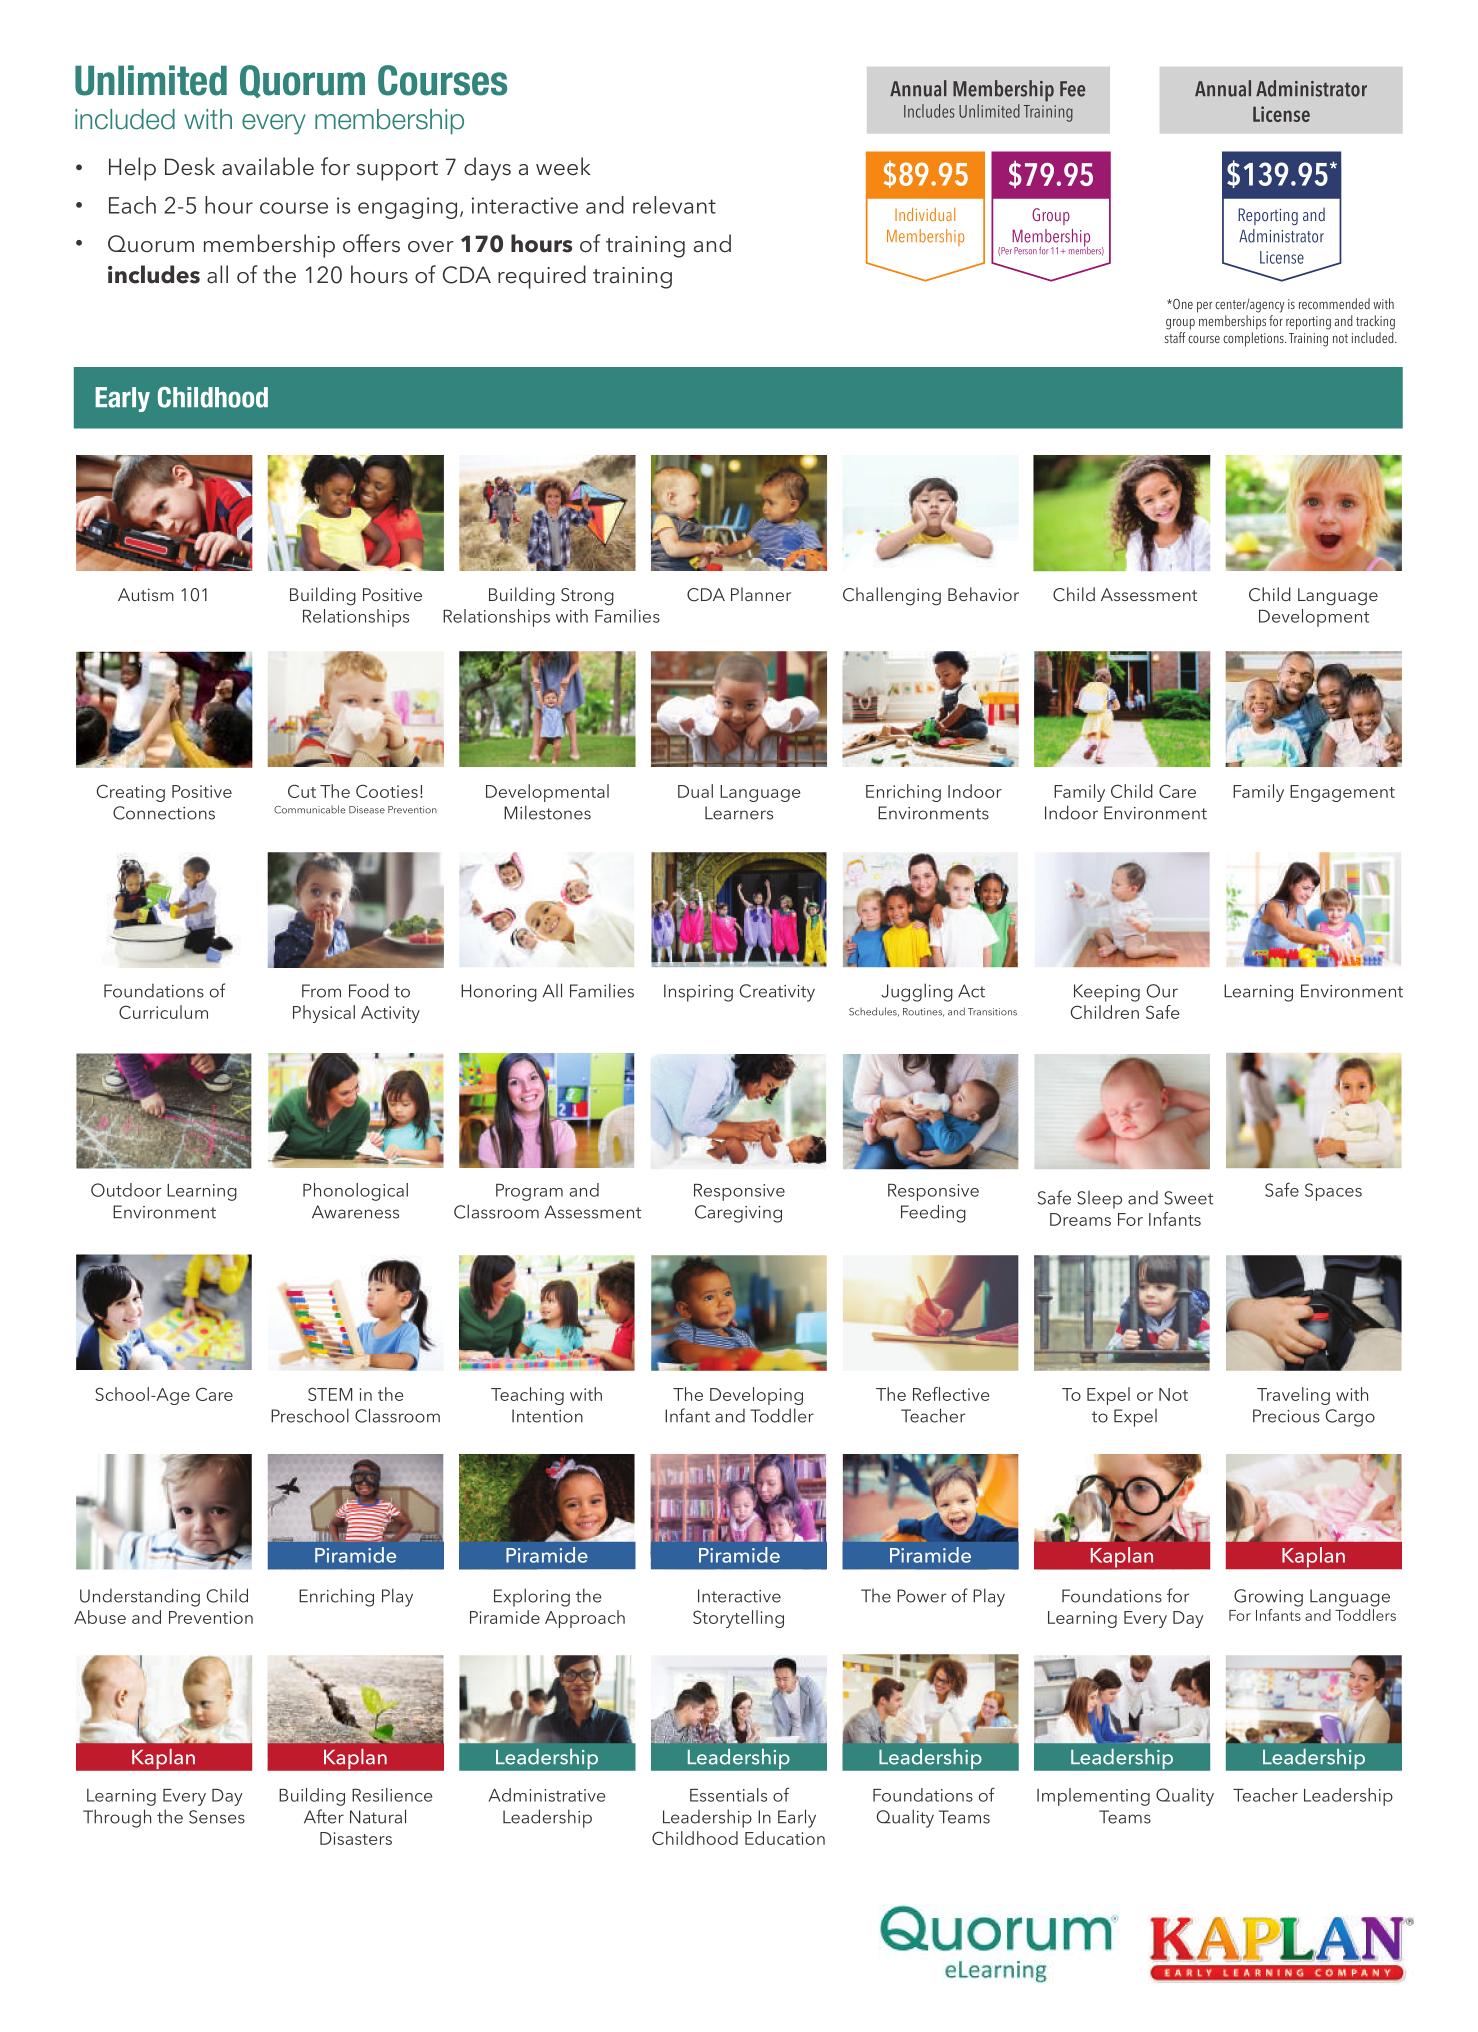  I want to click on available, so click(268, 166).
